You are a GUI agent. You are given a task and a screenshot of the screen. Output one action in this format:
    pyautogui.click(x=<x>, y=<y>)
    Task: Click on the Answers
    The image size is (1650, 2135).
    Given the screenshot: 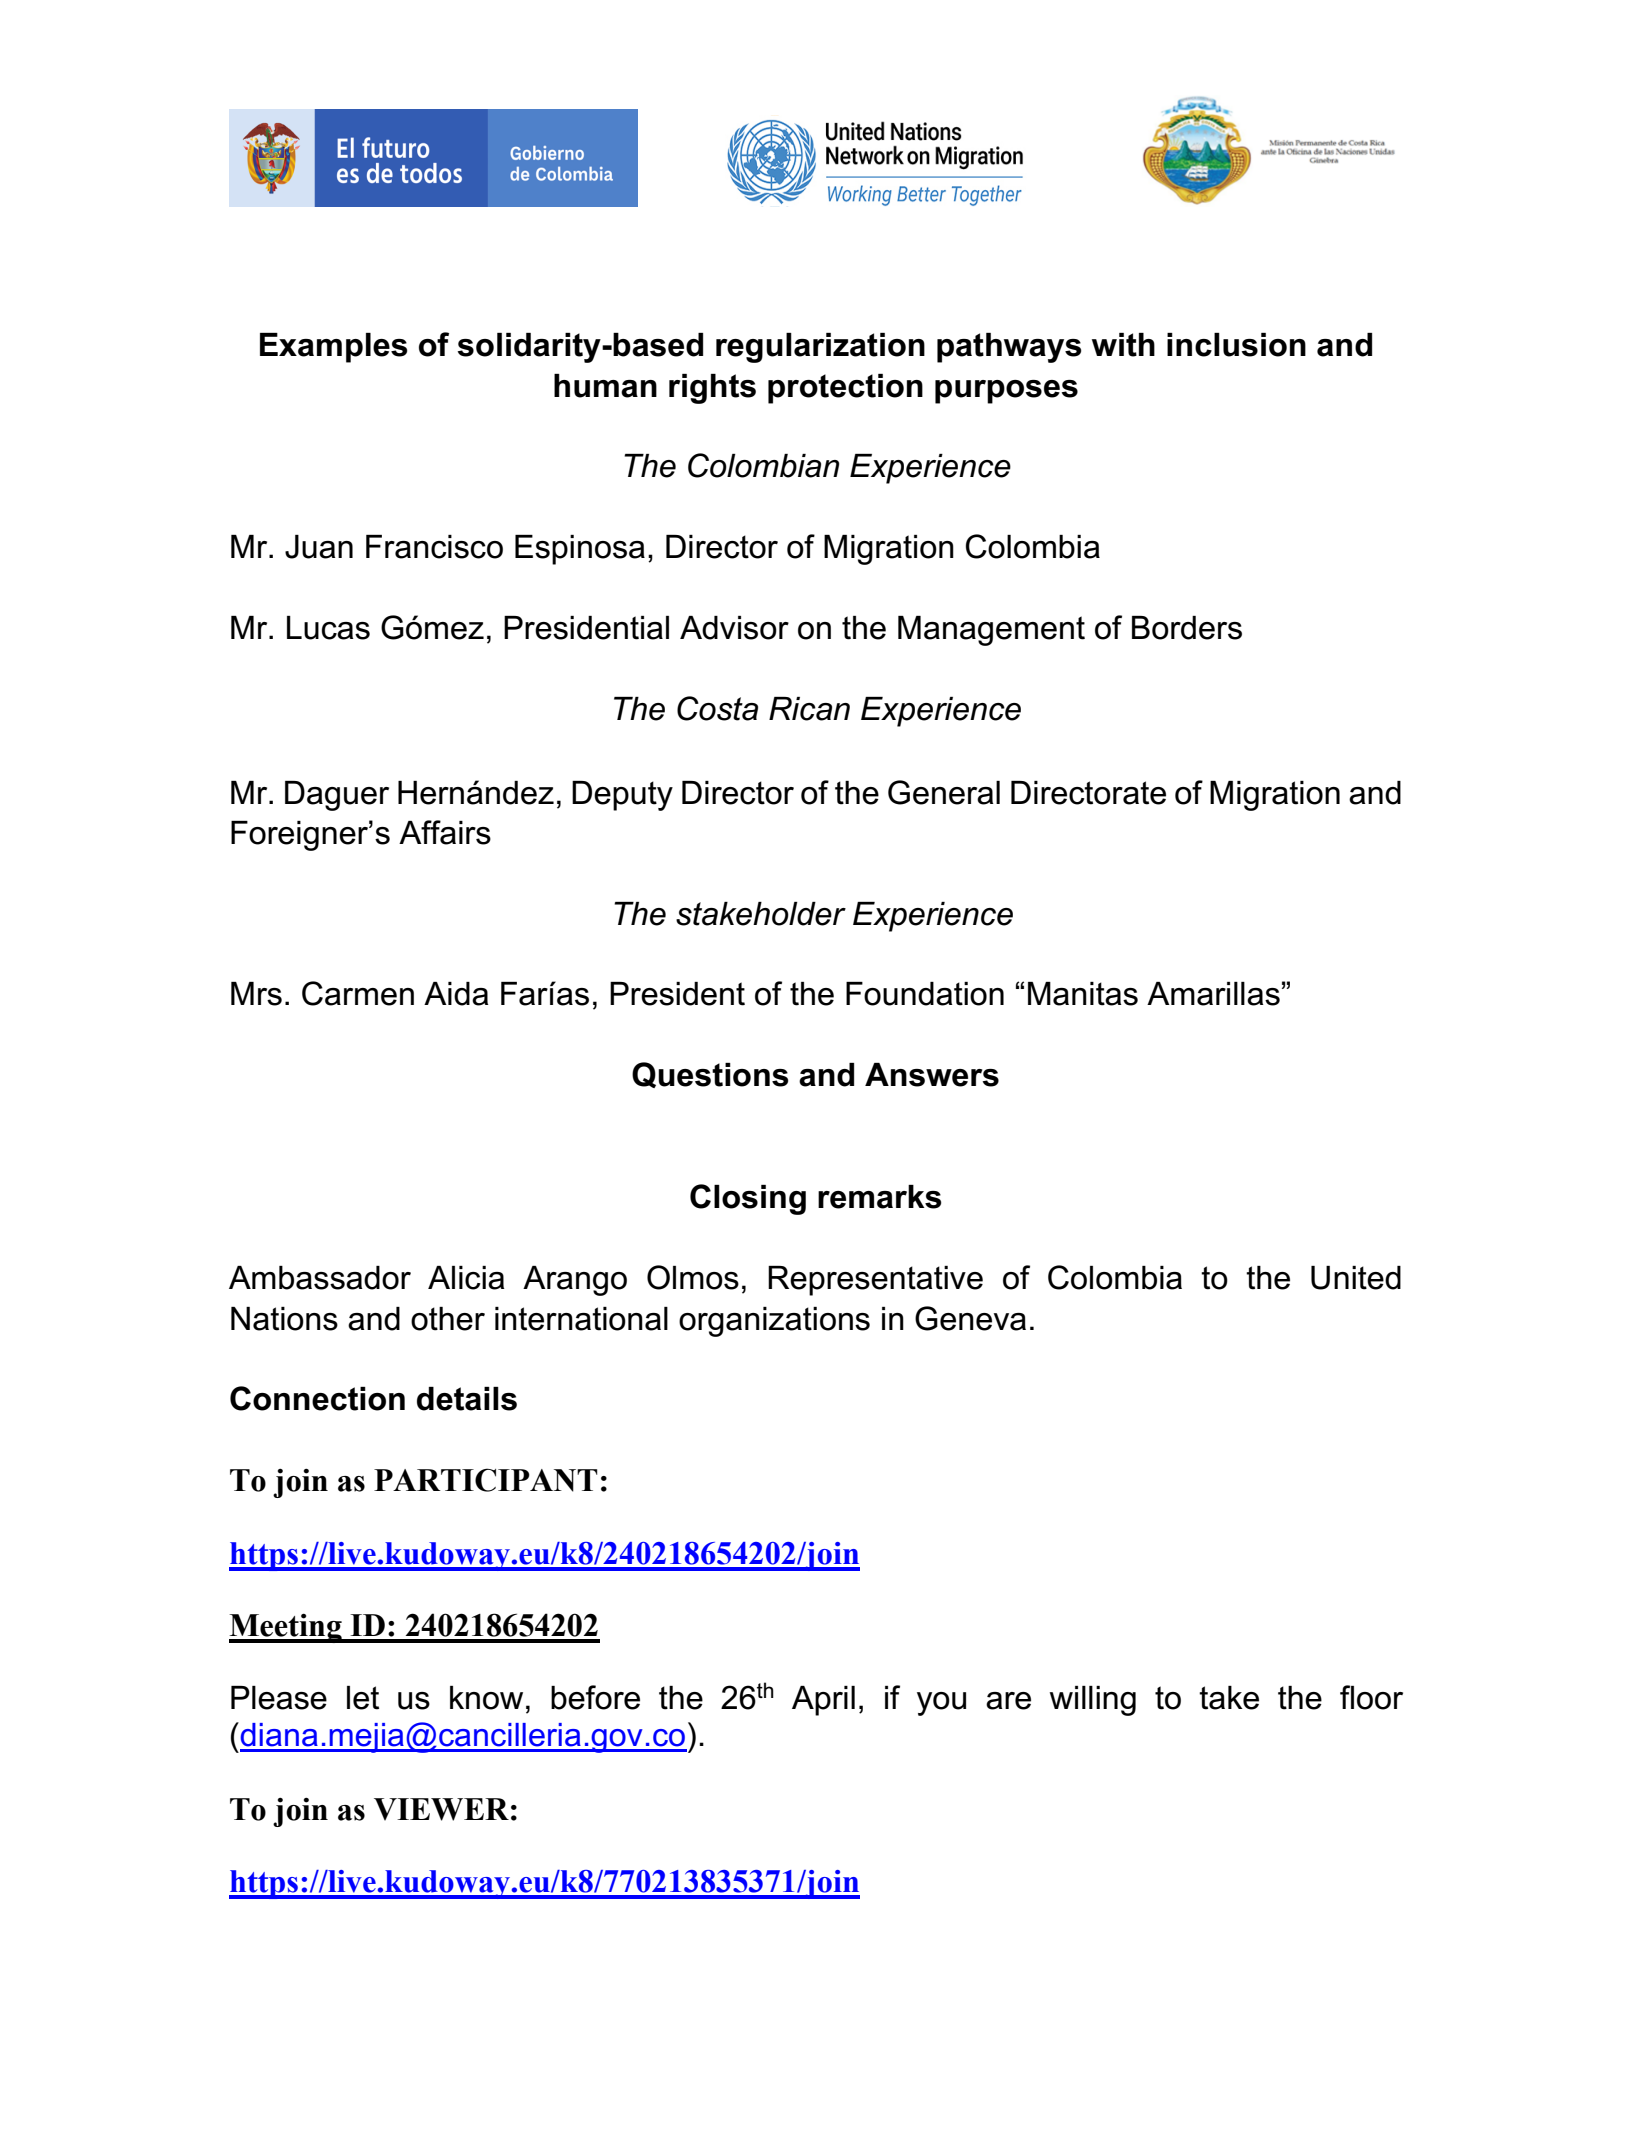 What is the action you would take?
    pyautogui.click(x=932, y=1075)
